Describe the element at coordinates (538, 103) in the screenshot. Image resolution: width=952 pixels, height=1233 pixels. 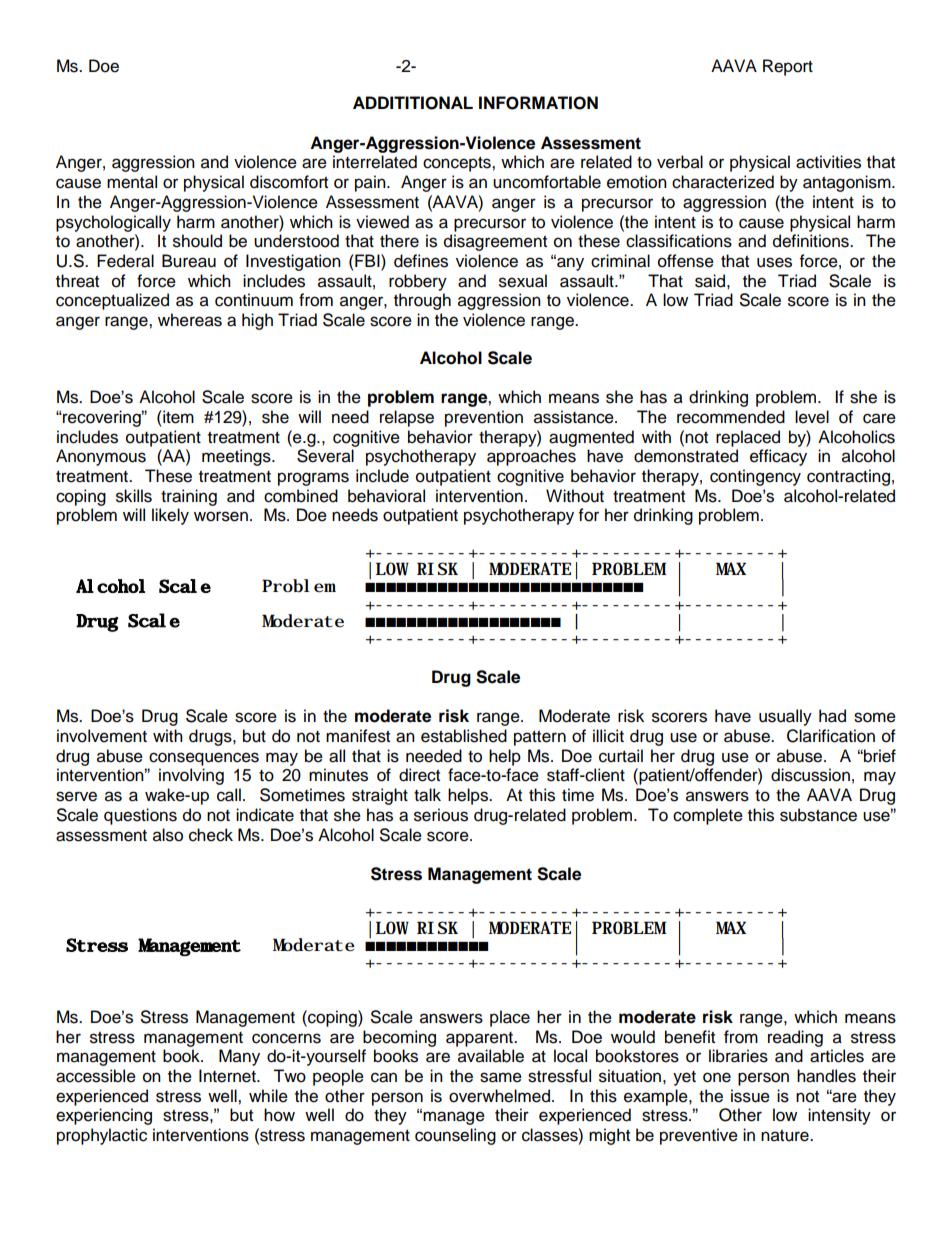
I see `INFORMATION` at that location.
